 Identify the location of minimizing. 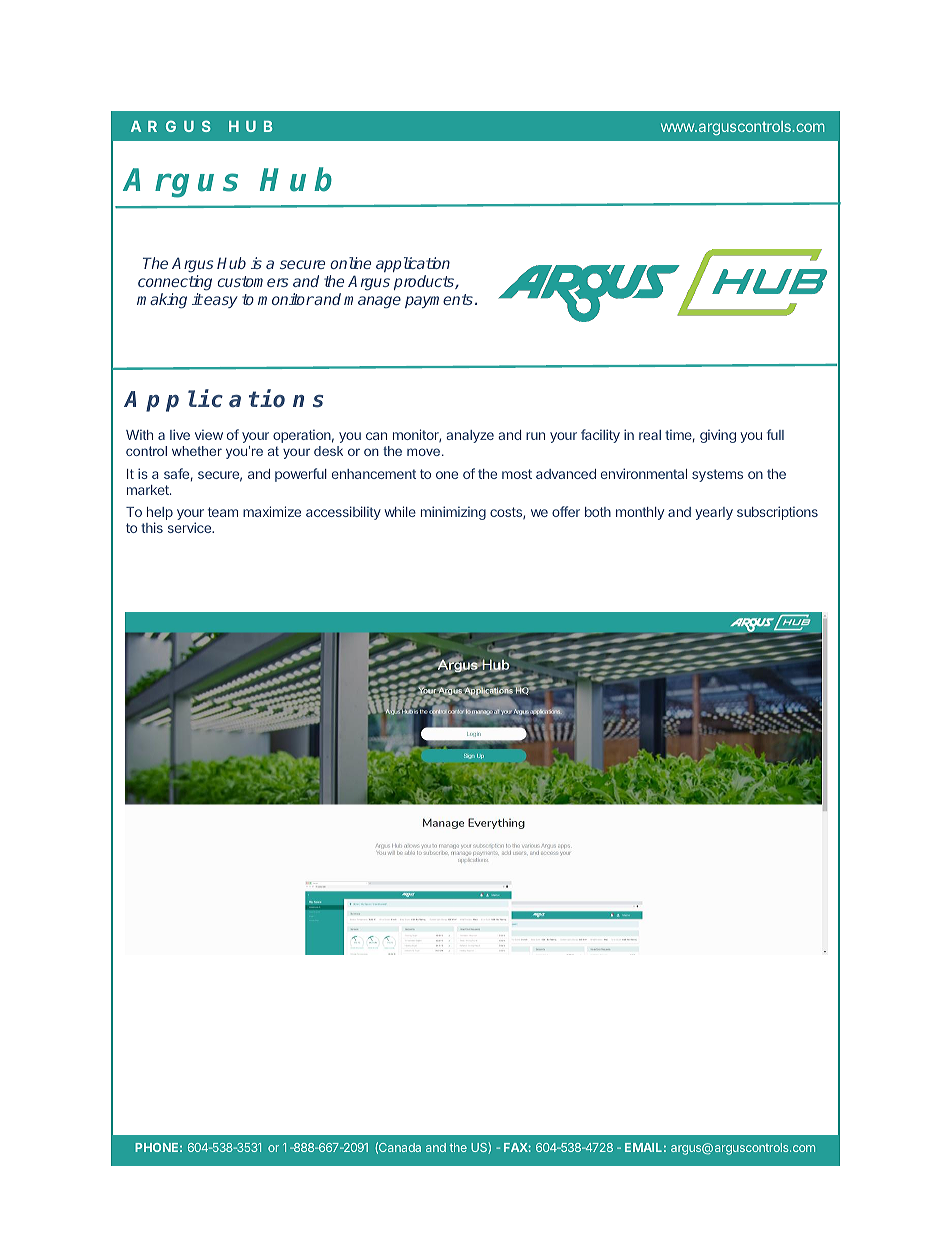
(453, 513).
